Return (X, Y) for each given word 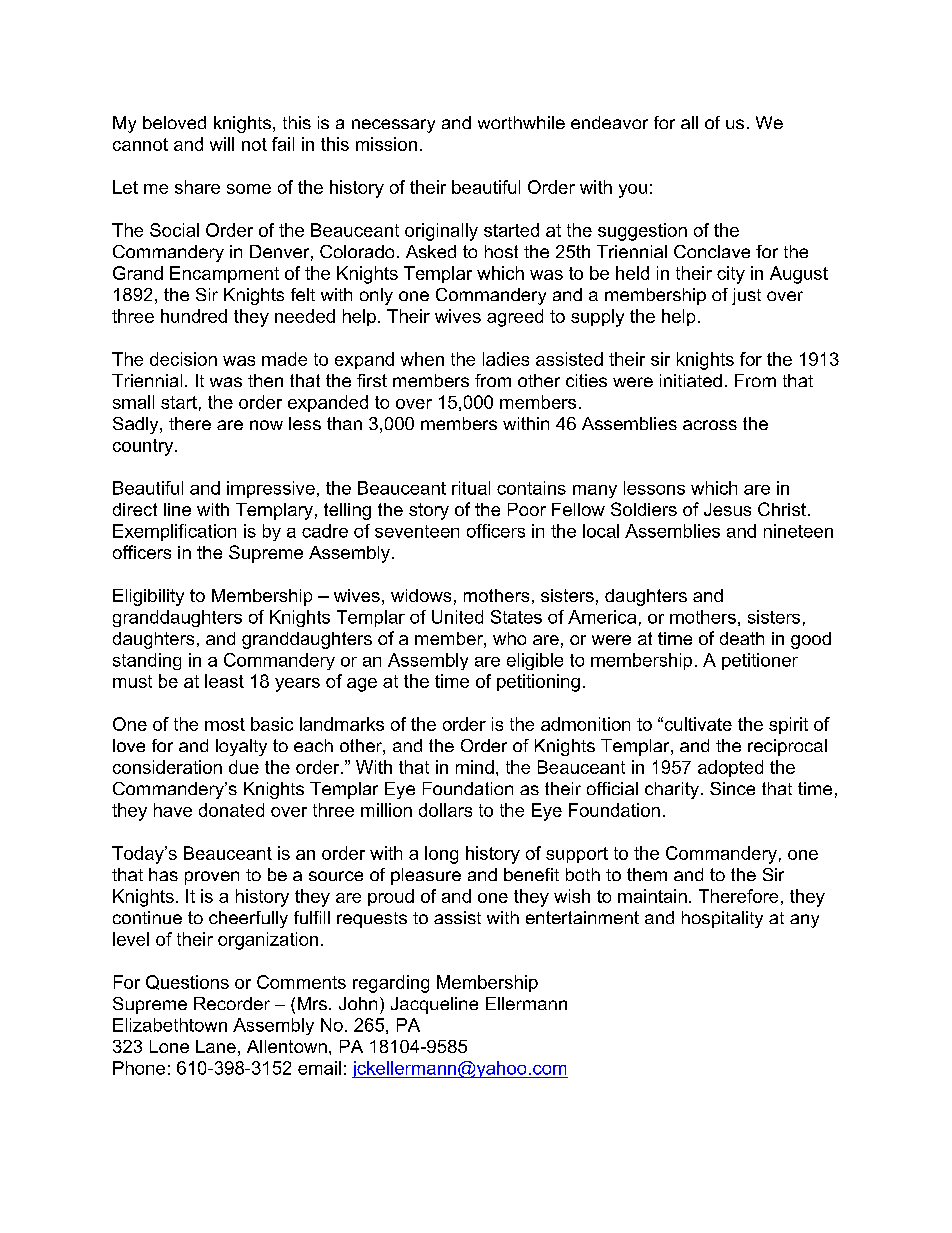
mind (475, 767)
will (222, 144)
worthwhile (521, 122)
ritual (471, 488)
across (710, 425)
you (633, 191)
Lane (216, 1046)
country (144, 447)
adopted (730, 768)
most (225, 724)
